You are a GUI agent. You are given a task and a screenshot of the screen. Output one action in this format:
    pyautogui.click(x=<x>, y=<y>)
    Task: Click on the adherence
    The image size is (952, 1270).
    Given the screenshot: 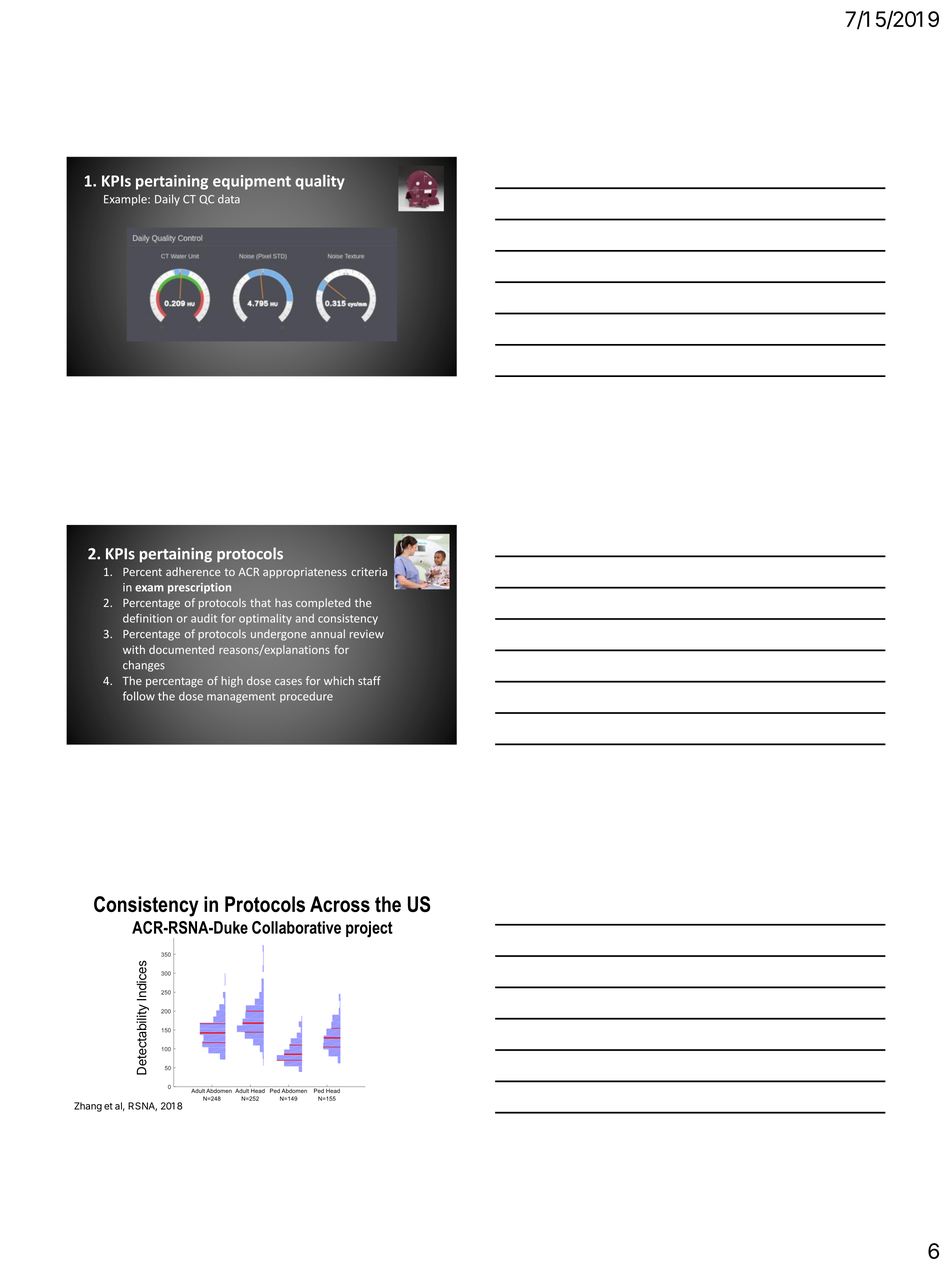 What is the action you would take?
    pyautogui.click(x=193, y=571)
